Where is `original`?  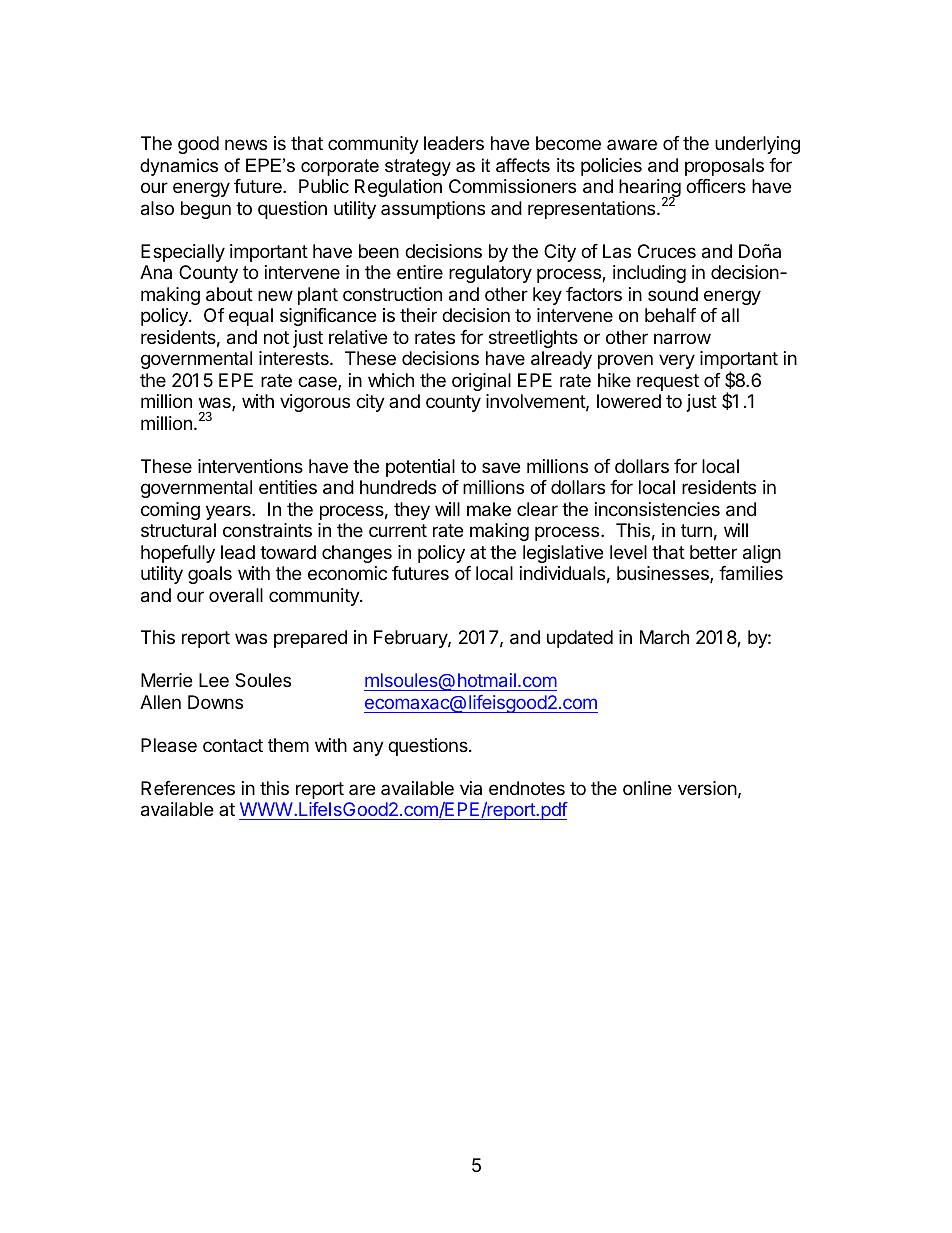 original is located at coordinates (481, 382).
